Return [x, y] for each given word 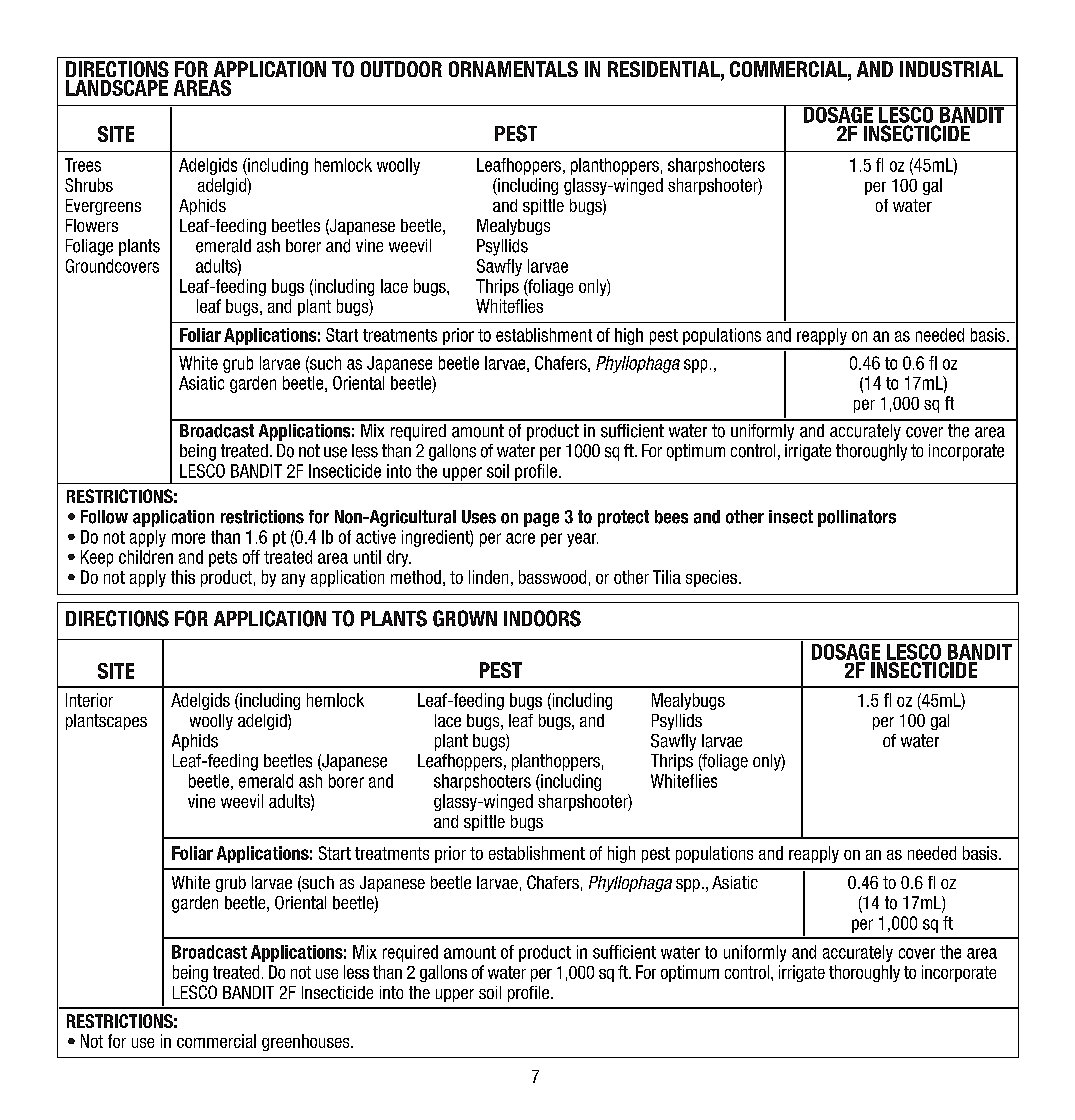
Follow [104, 517]
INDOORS [542, 618]
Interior [89, 700]
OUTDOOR [401, 69]
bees [671, 517]
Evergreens [103, 207]
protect [623, 518]
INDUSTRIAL [951, 69]
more [188, 538]
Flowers [92, 225]
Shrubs [89, 185]
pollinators [857, 518]
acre [520, 538]
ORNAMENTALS [513, 69]
